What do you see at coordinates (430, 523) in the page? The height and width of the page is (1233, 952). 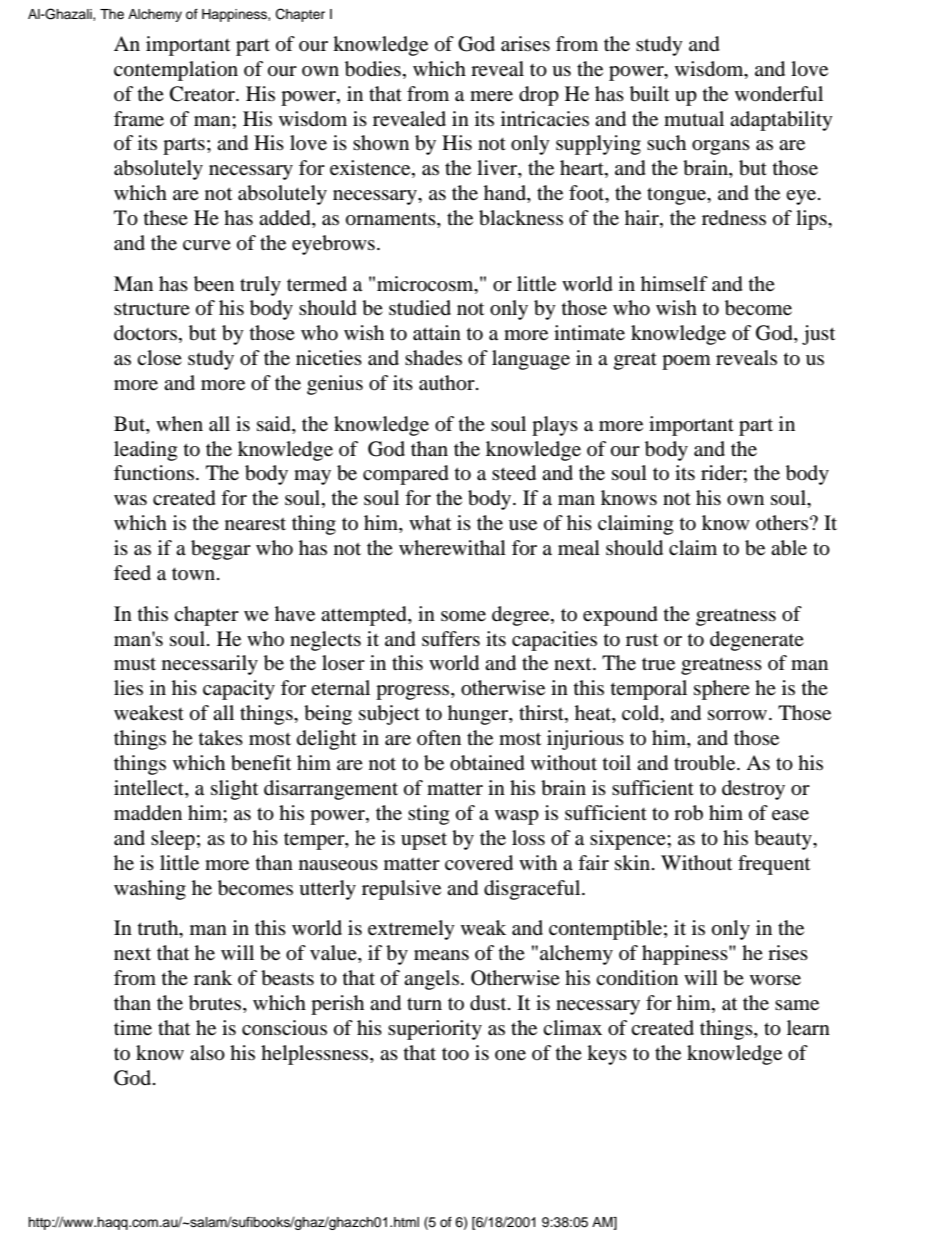 I see `what` at bounding box center [430, 523].
